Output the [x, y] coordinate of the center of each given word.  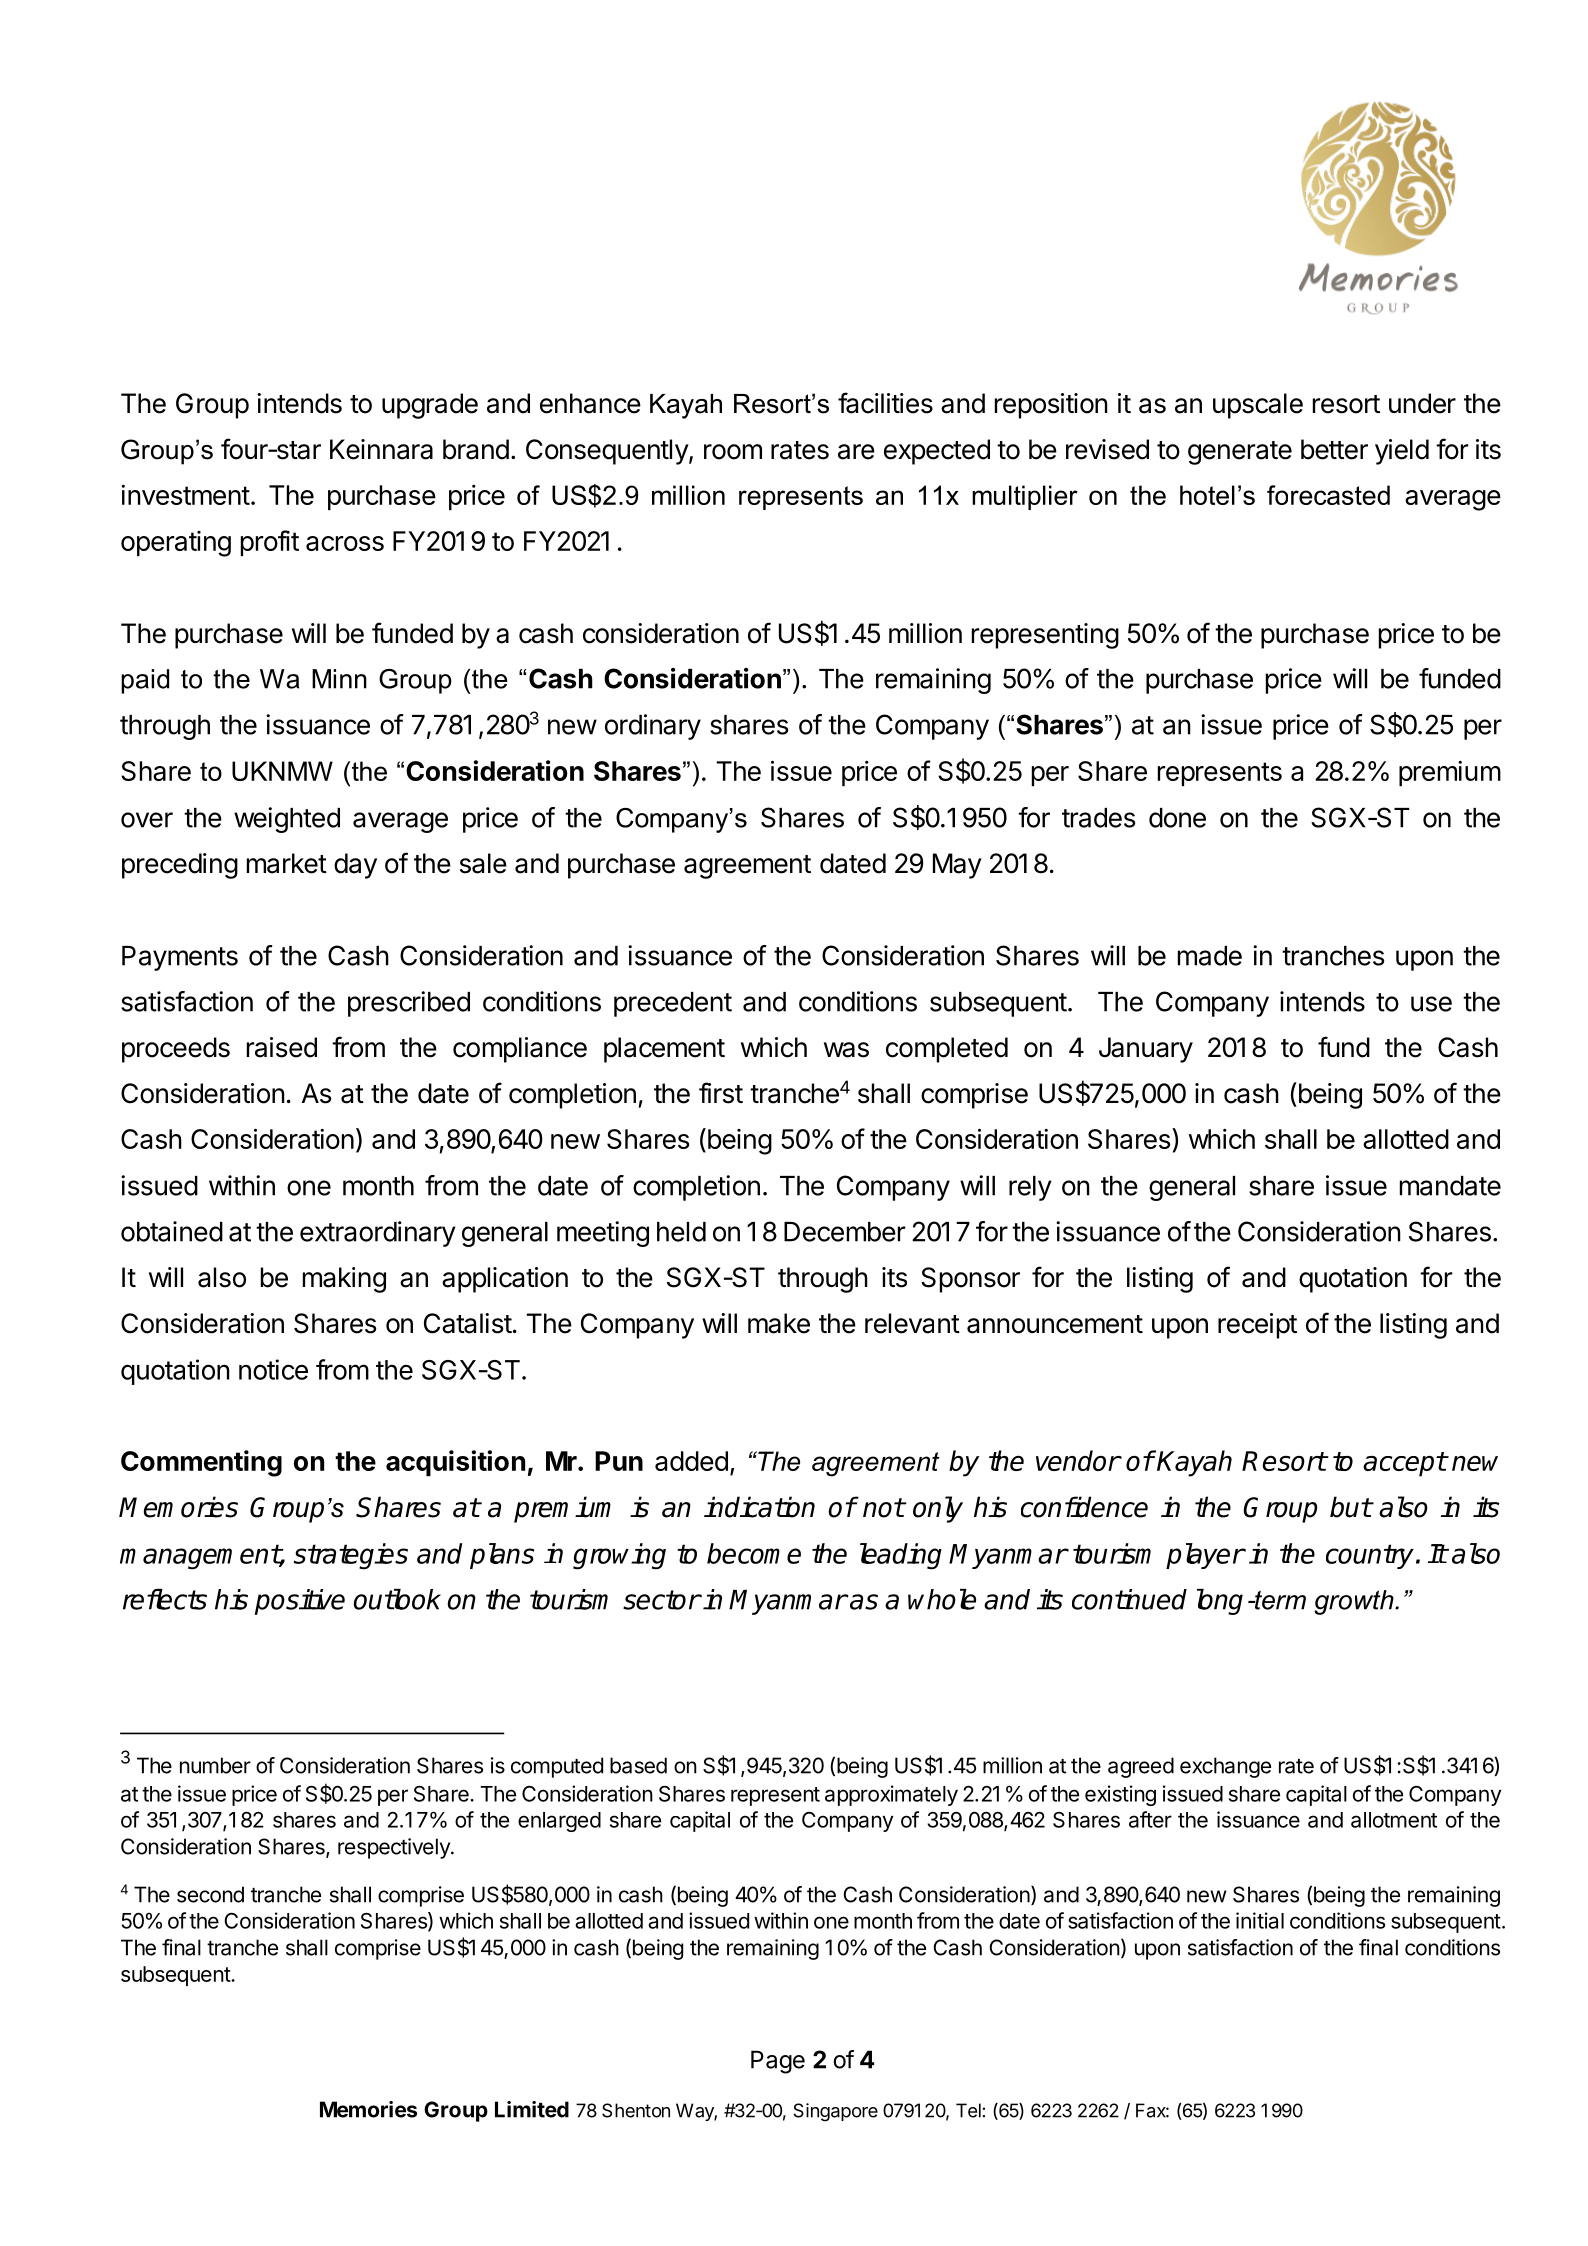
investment [185, 495]
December [844, 1232]
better [1334, 449]
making [344, 1280]
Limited [532, 2109]
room [733, 452]
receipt [1257, 1326]
